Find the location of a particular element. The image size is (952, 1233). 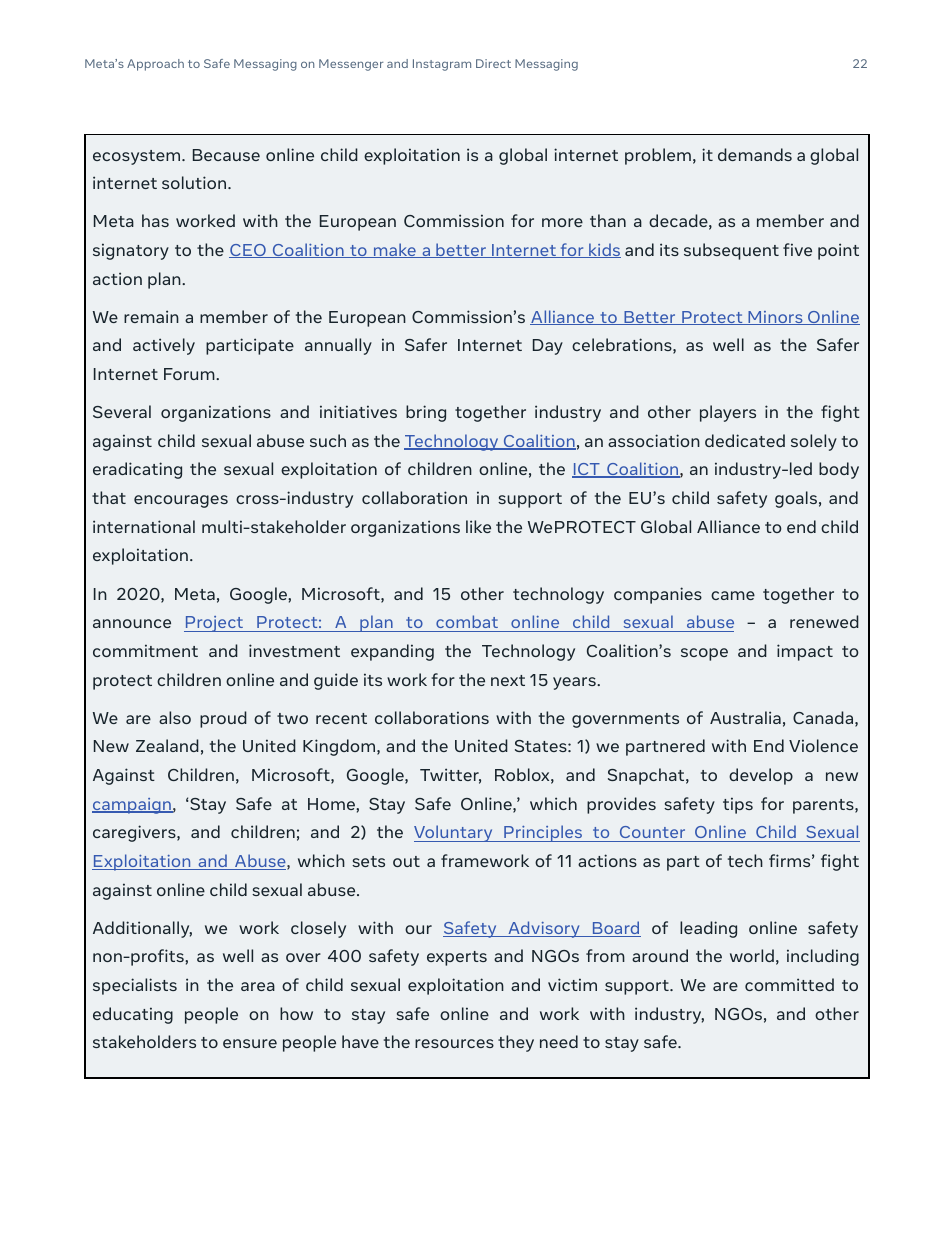

scope is located at coordinates (704, 654).
